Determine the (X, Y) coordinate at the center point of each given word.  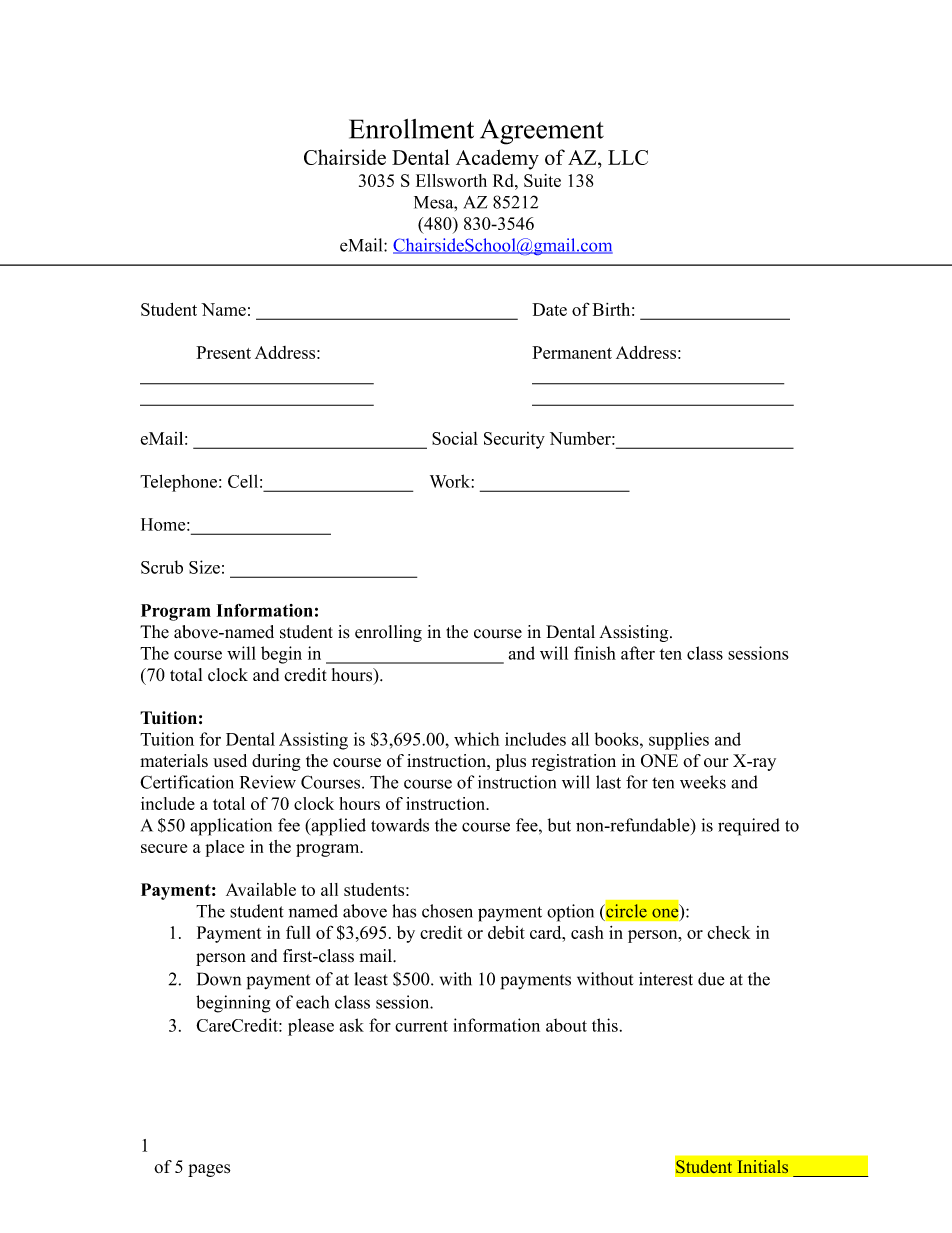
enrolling (388, 633)
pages (209, 1170)
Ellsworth (451, 180)
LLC (628, 157)
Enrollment (411, 129)
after (638, 653)
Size (204, 567)
